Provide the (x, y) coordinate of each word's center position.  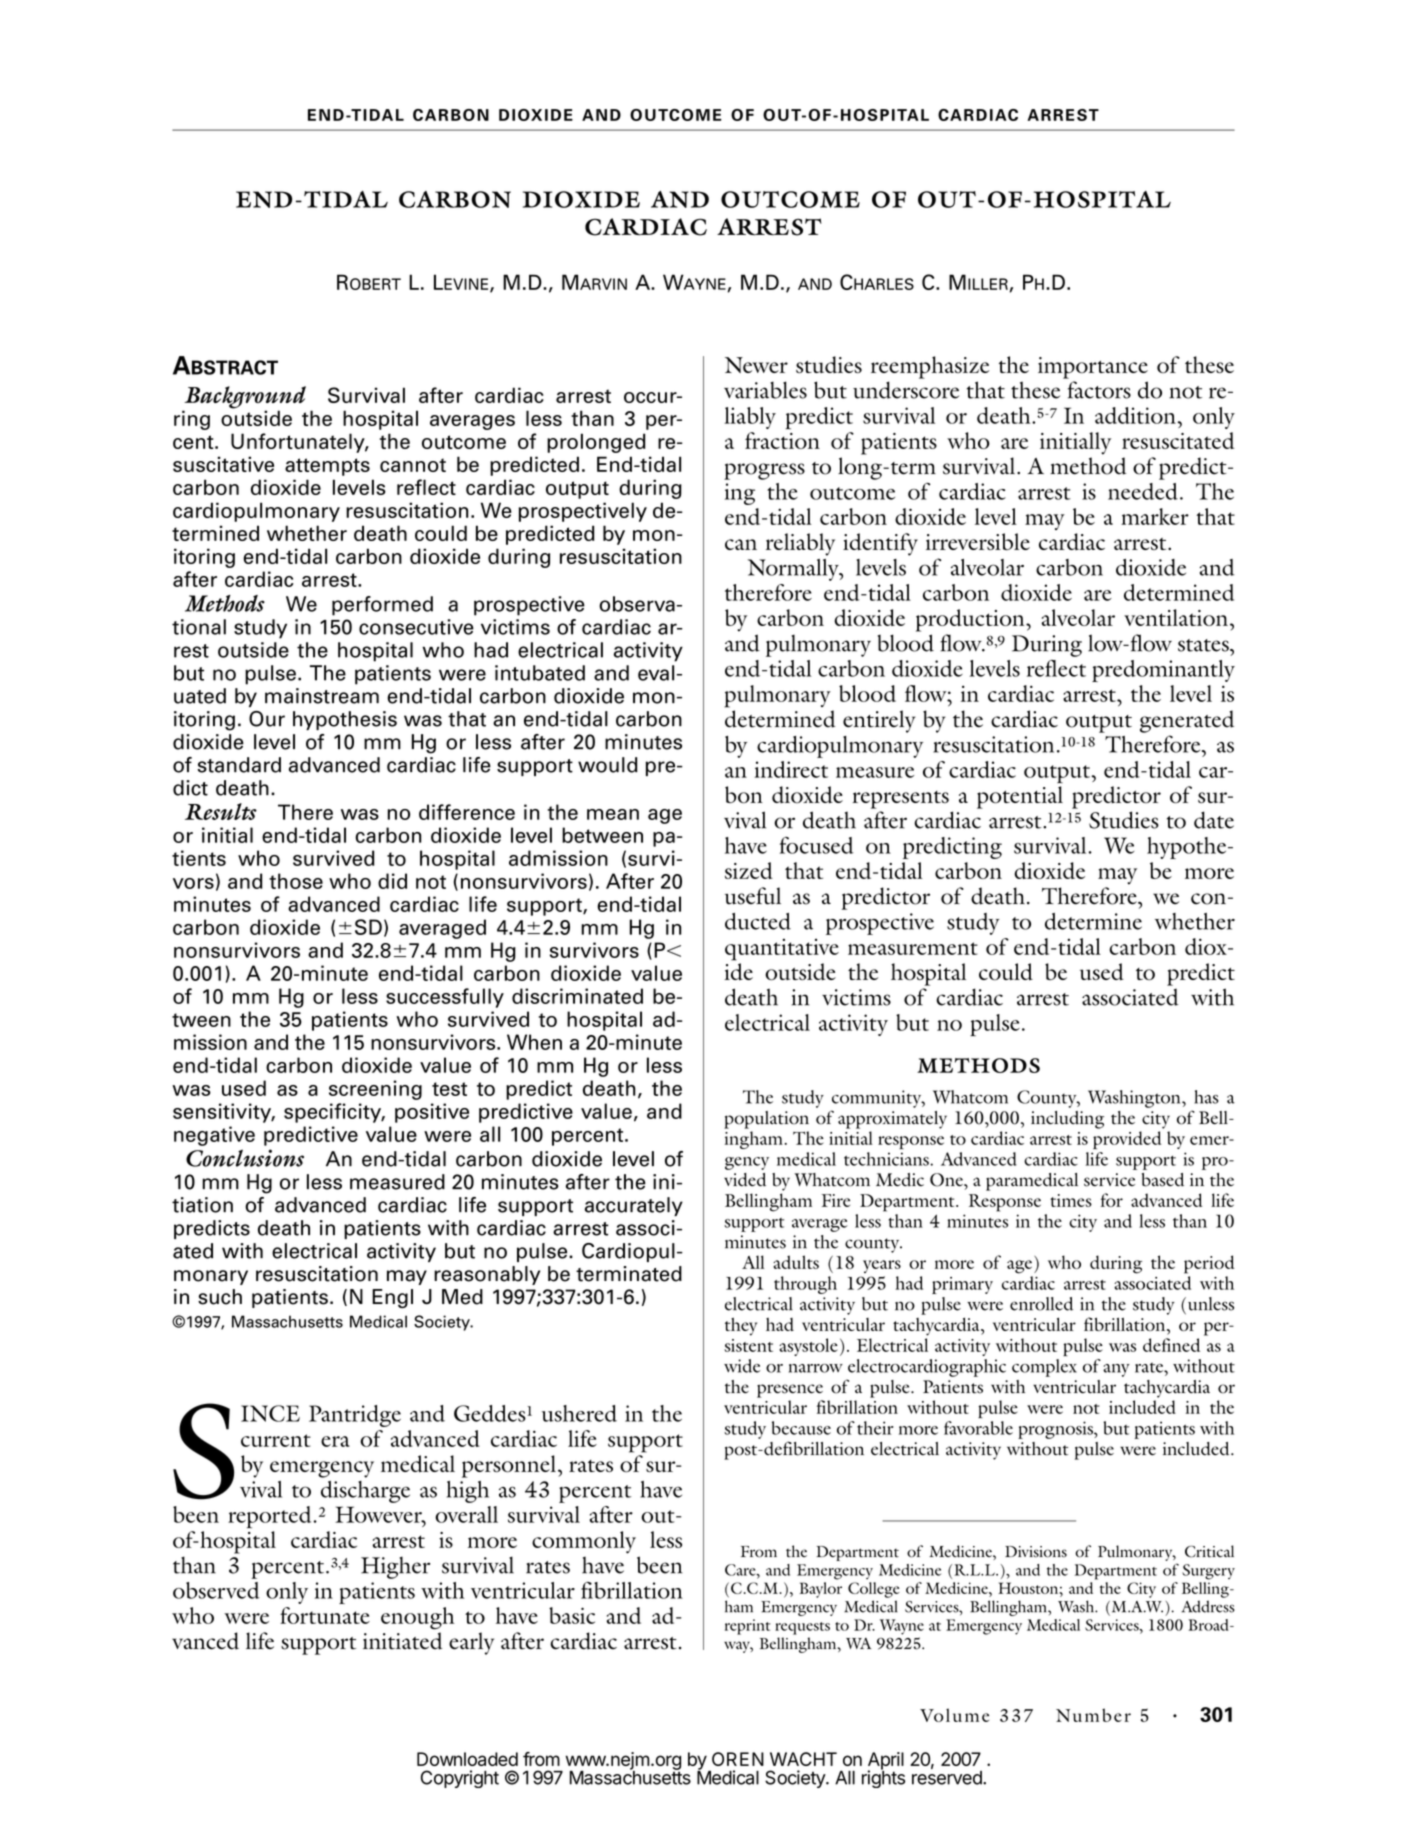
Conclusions (245, 1158)
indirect (791, 769)
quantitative (782, 949)
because (801, 1428)
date (1214, 820)
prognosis (1056, 1430)
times (1071, 1200)
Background (244, 398)
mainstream (322, 696)
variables (765, 390)
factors (1099, 390)
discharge (365, 1492)
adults (796, 1262)
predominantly (1163, 671)
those (296, 881)
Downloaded (467, 1759)
